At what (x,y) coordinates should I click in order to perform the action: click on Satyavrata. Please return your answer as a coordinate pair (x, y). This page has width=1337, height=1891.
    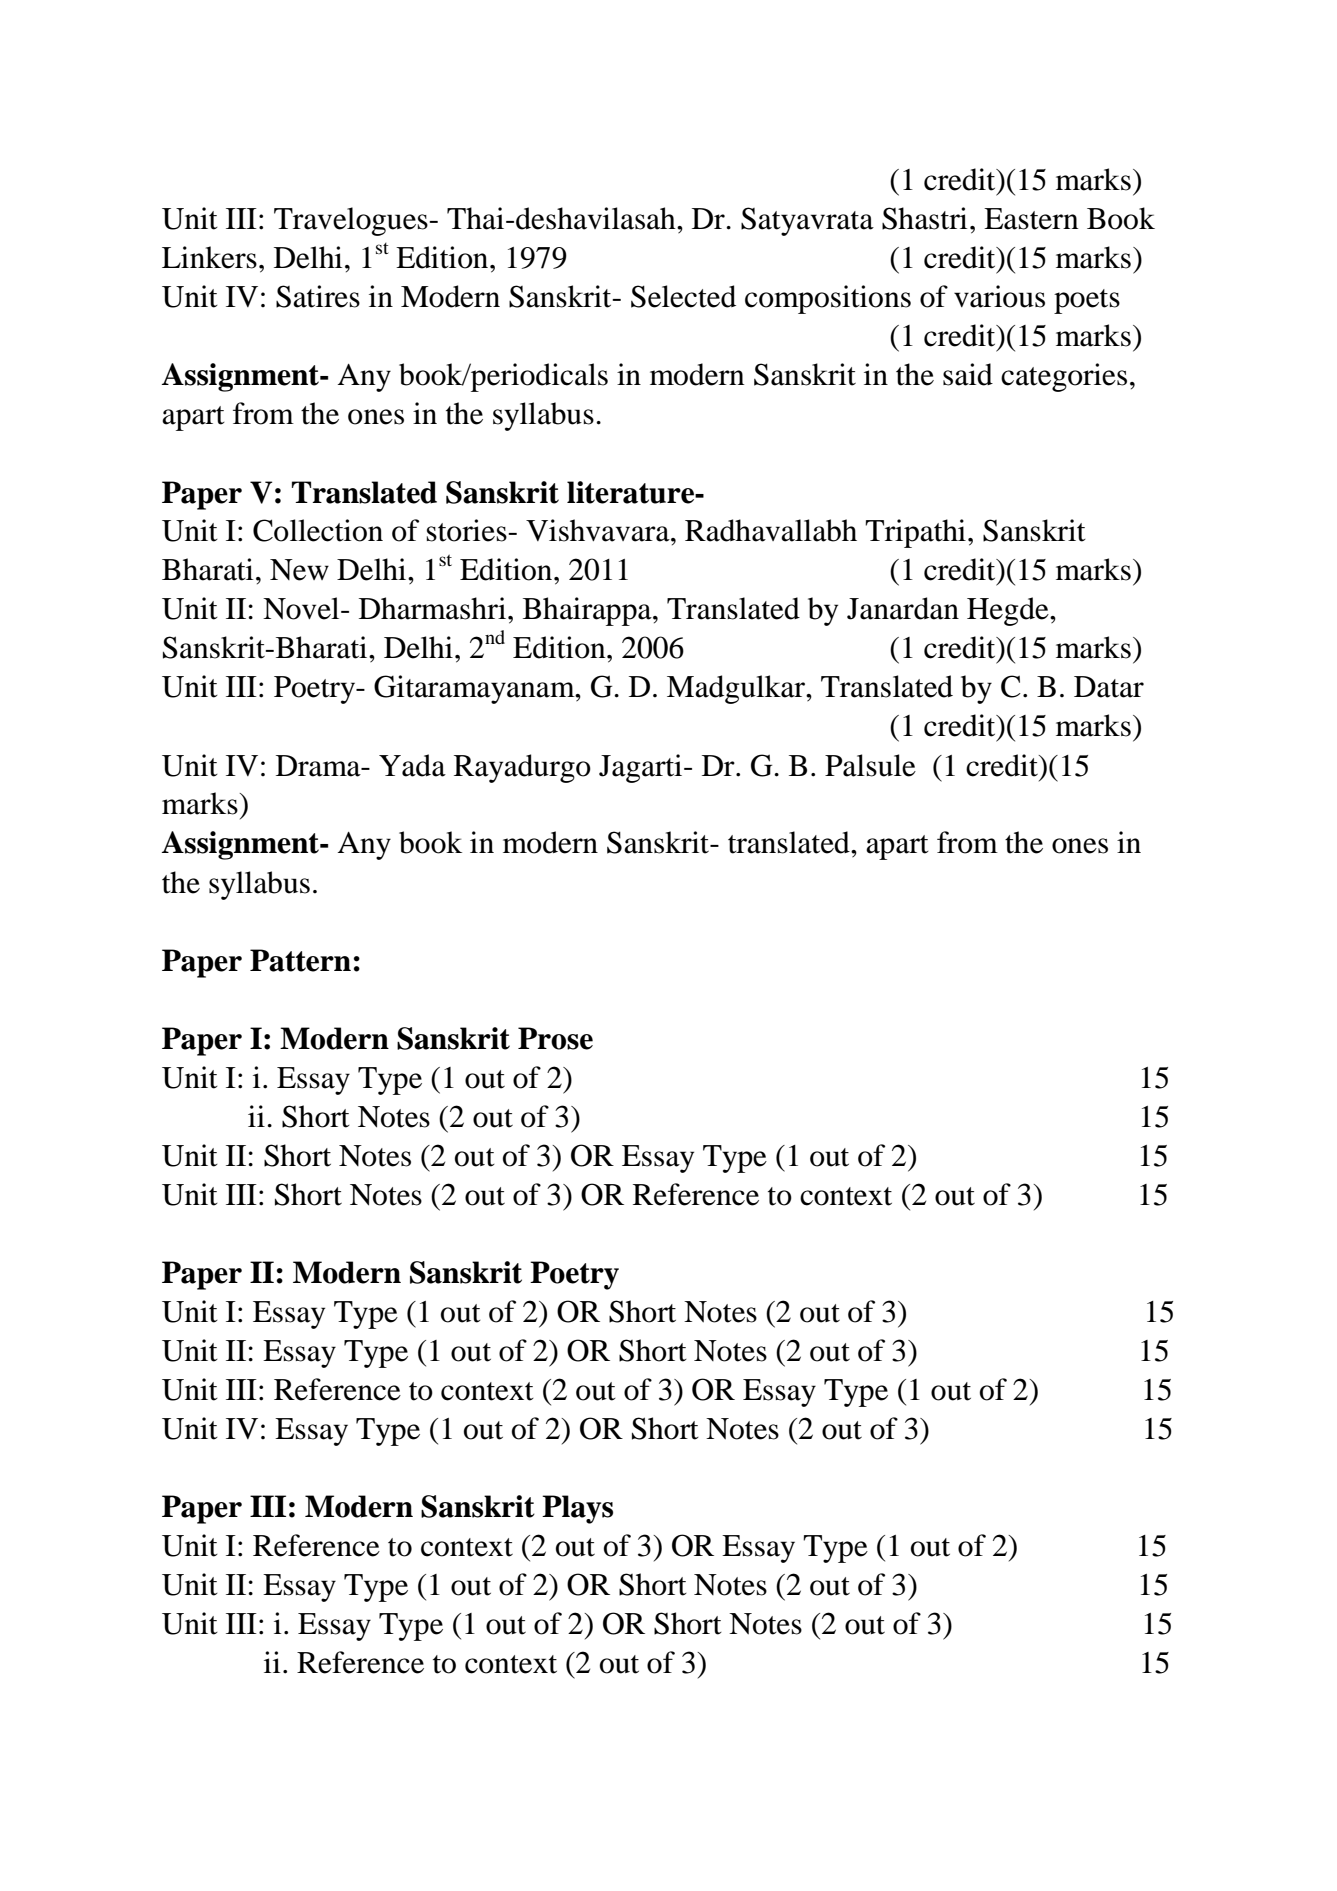
    Looking at the image, I should click on (807, 221).
